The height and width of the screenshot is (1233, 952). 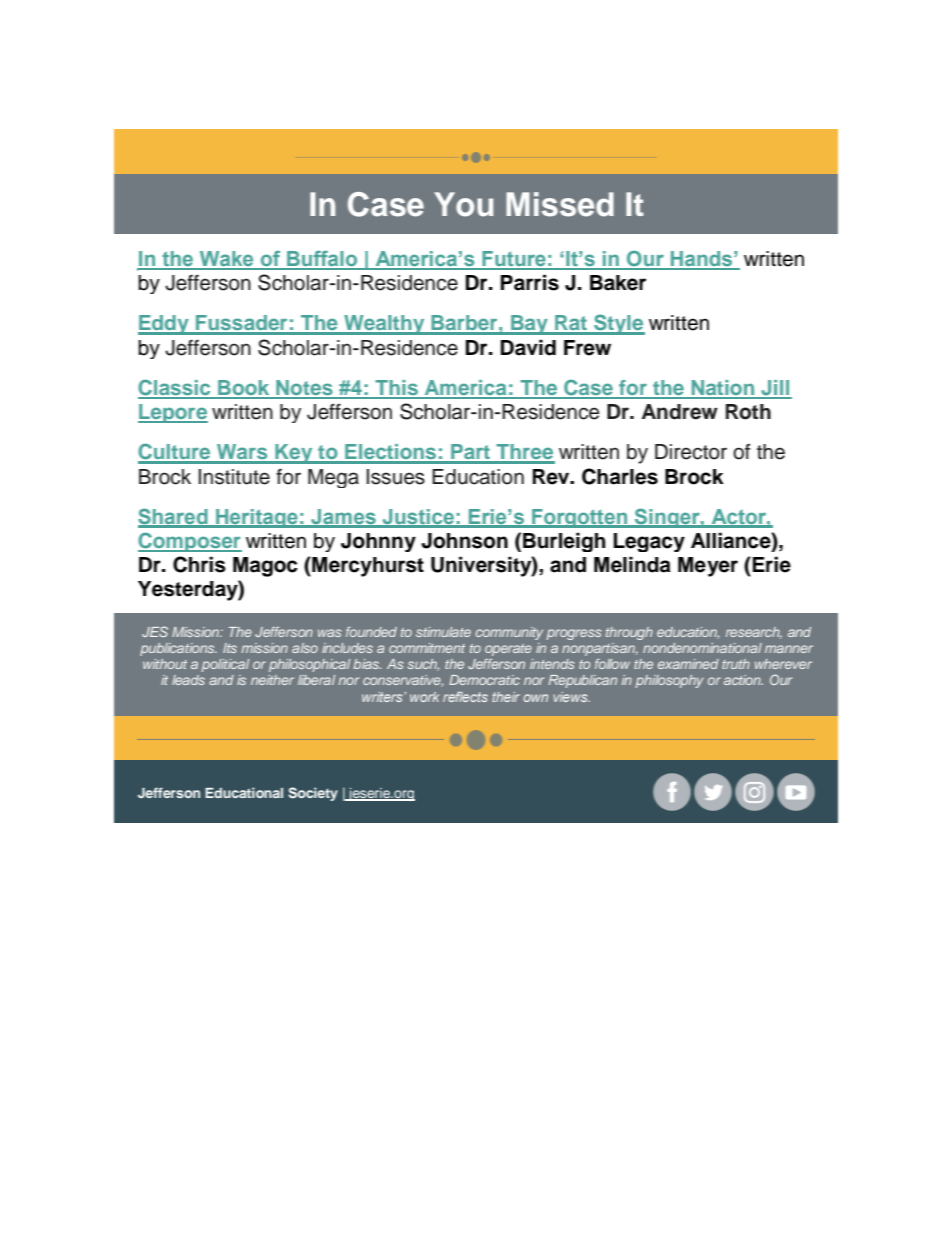 I want to click on stimulate, so click(x=443, y=632).
